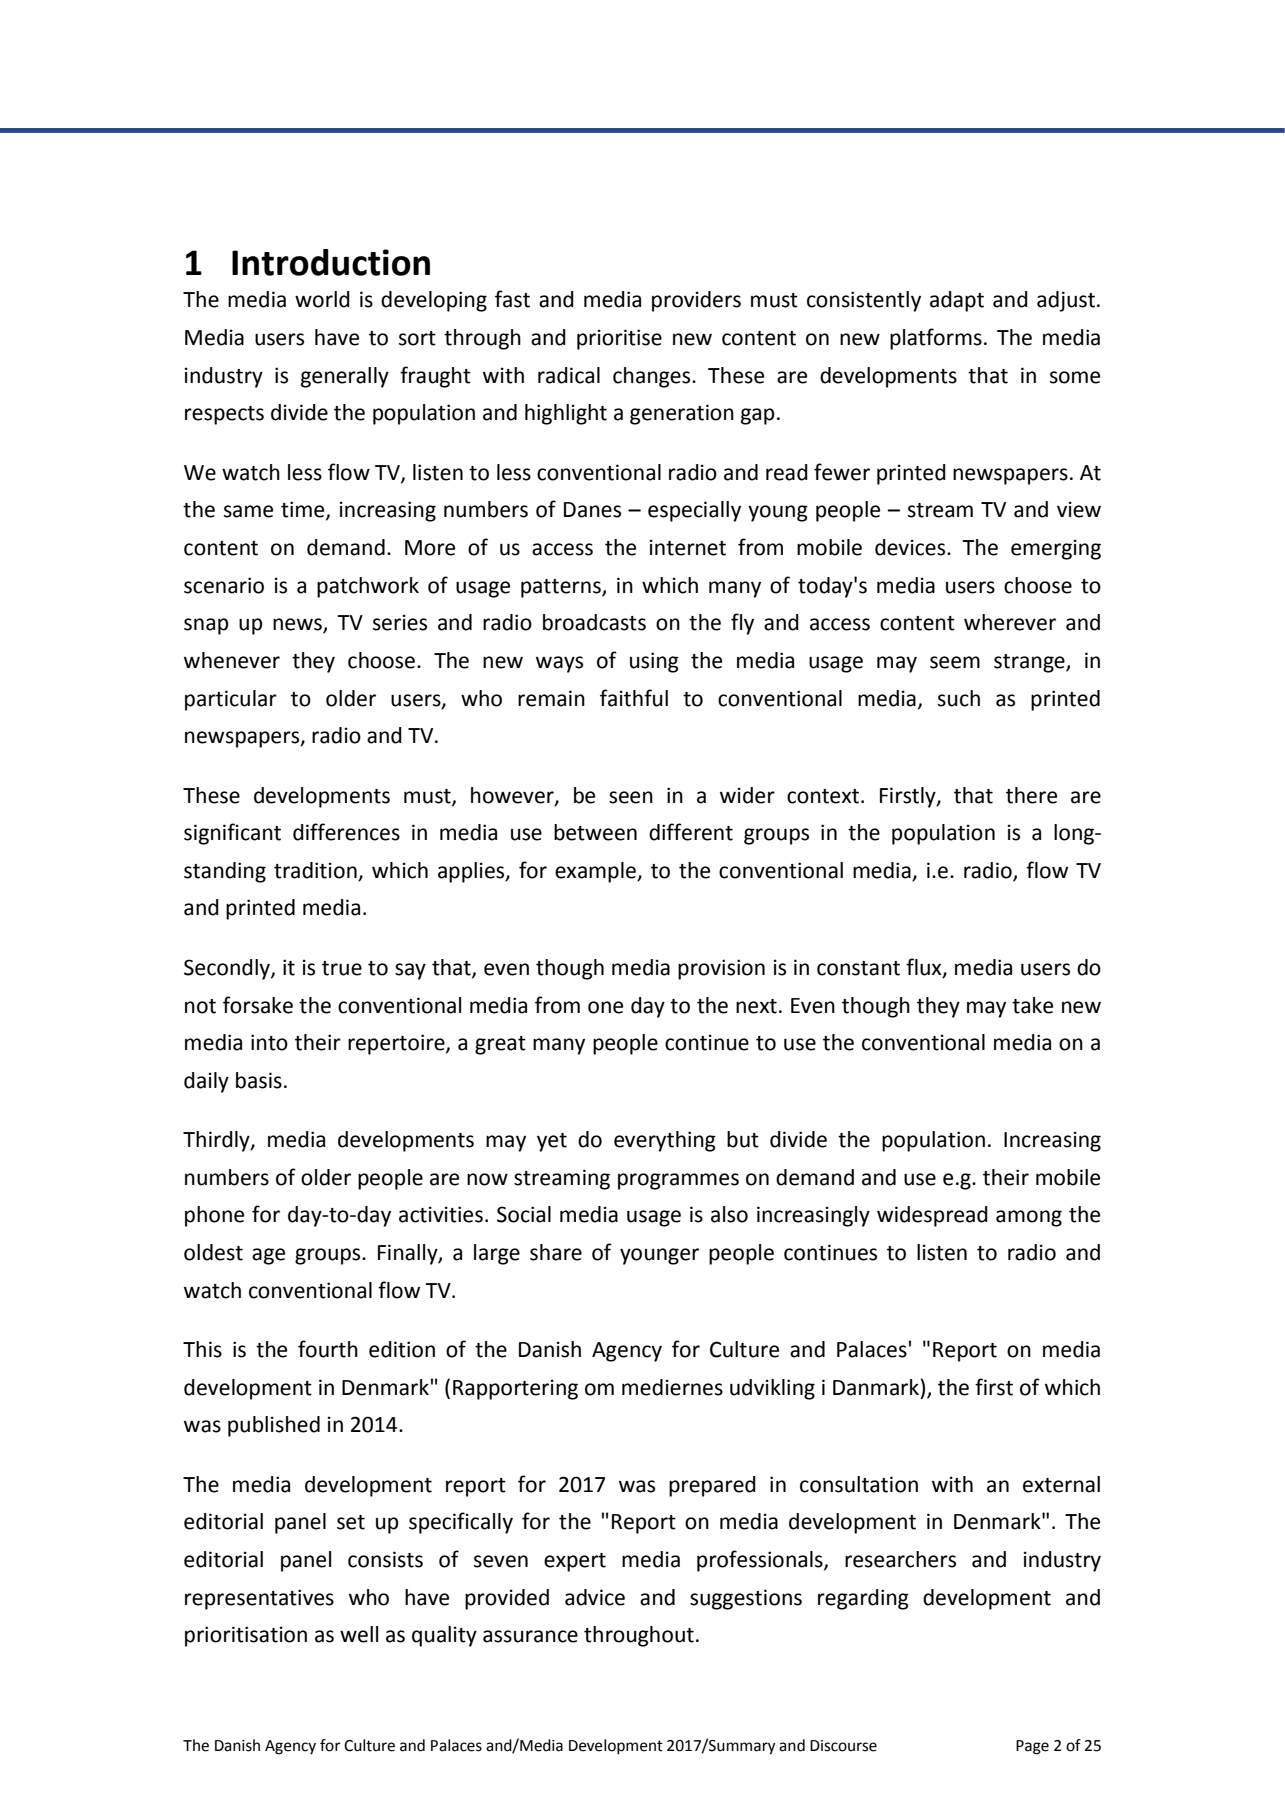  Describe the element at coordinates (957, 301) in the screenshot. I see `adapt` at that location.
